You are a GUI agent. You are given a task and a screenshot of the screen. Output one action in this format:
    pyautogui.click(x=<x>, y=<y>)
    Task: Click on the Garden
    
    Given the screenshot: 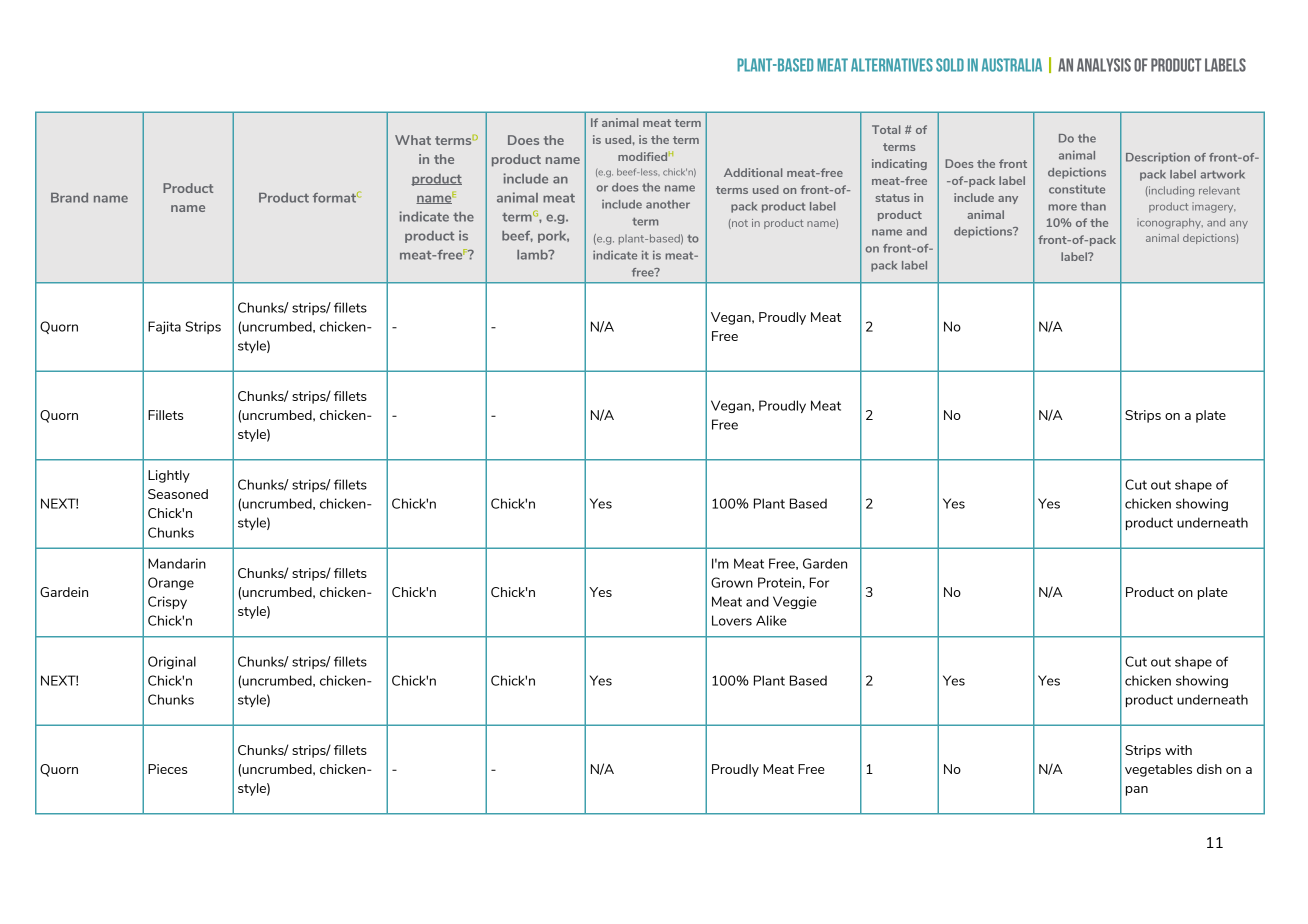 What is the action you would take?
    pyautogui.click(x=825, y=563)
